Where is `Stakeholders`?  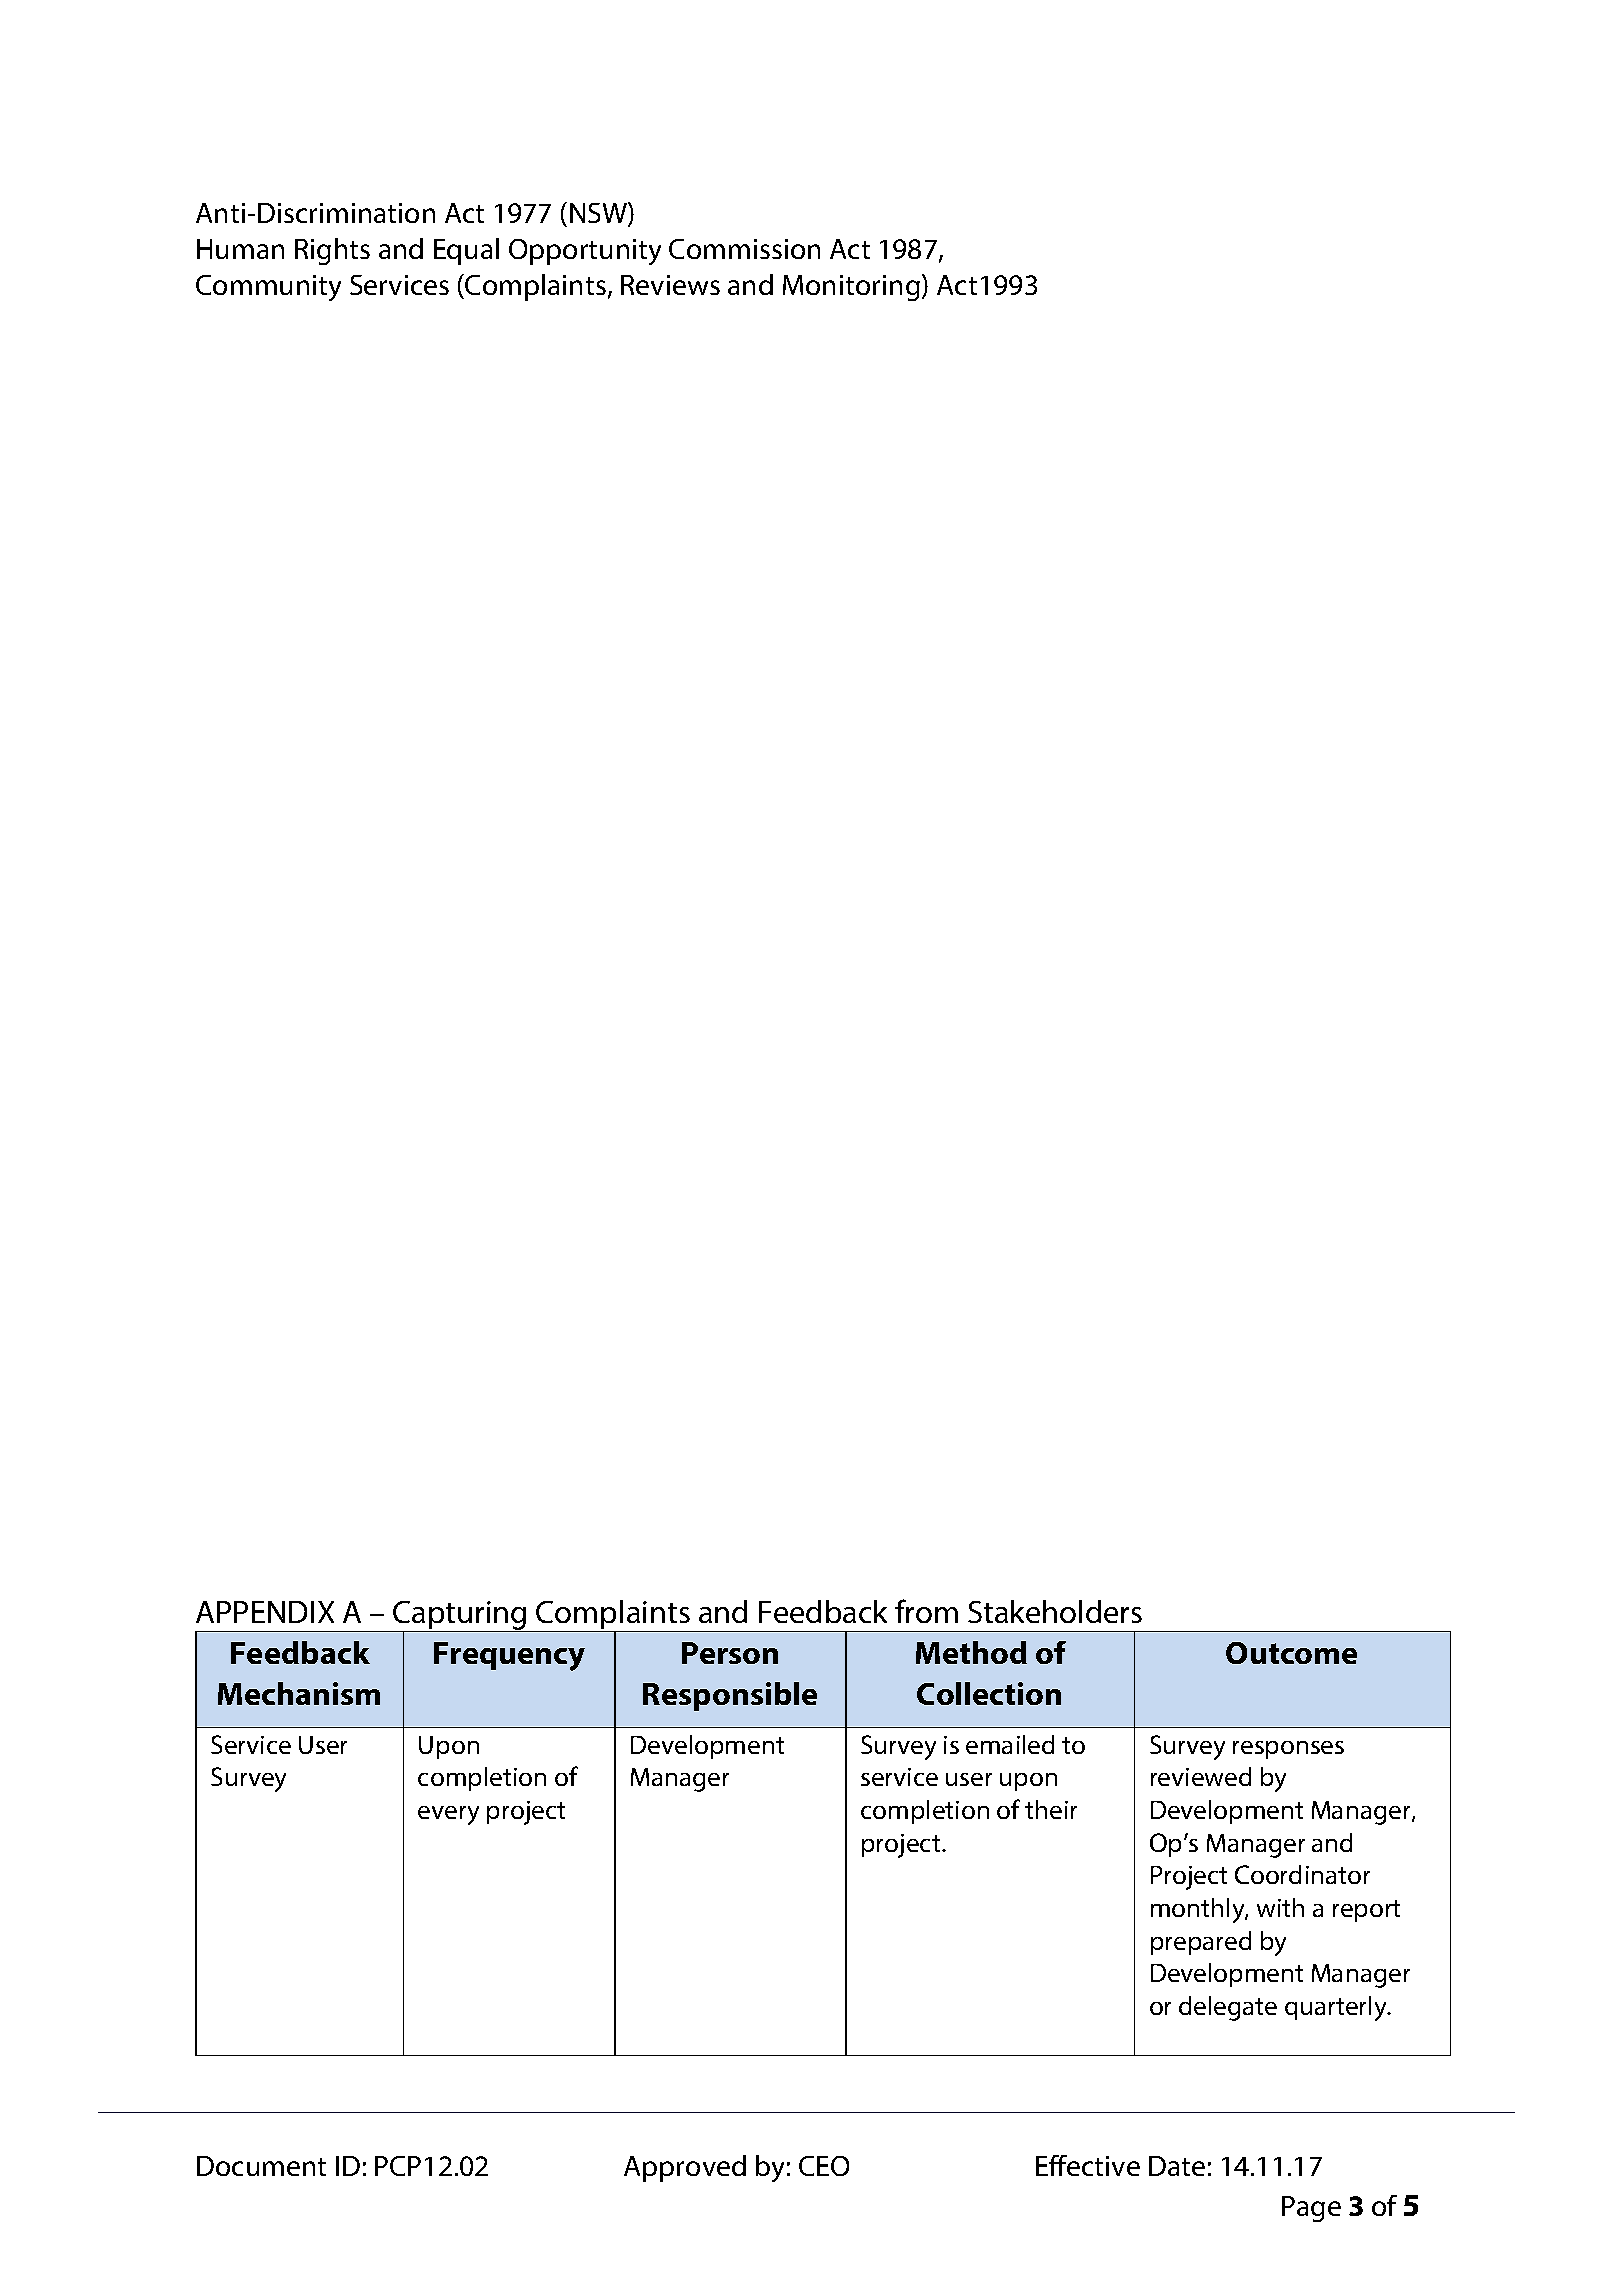 Stakeholders is located at coordinates (1055, 1611).
